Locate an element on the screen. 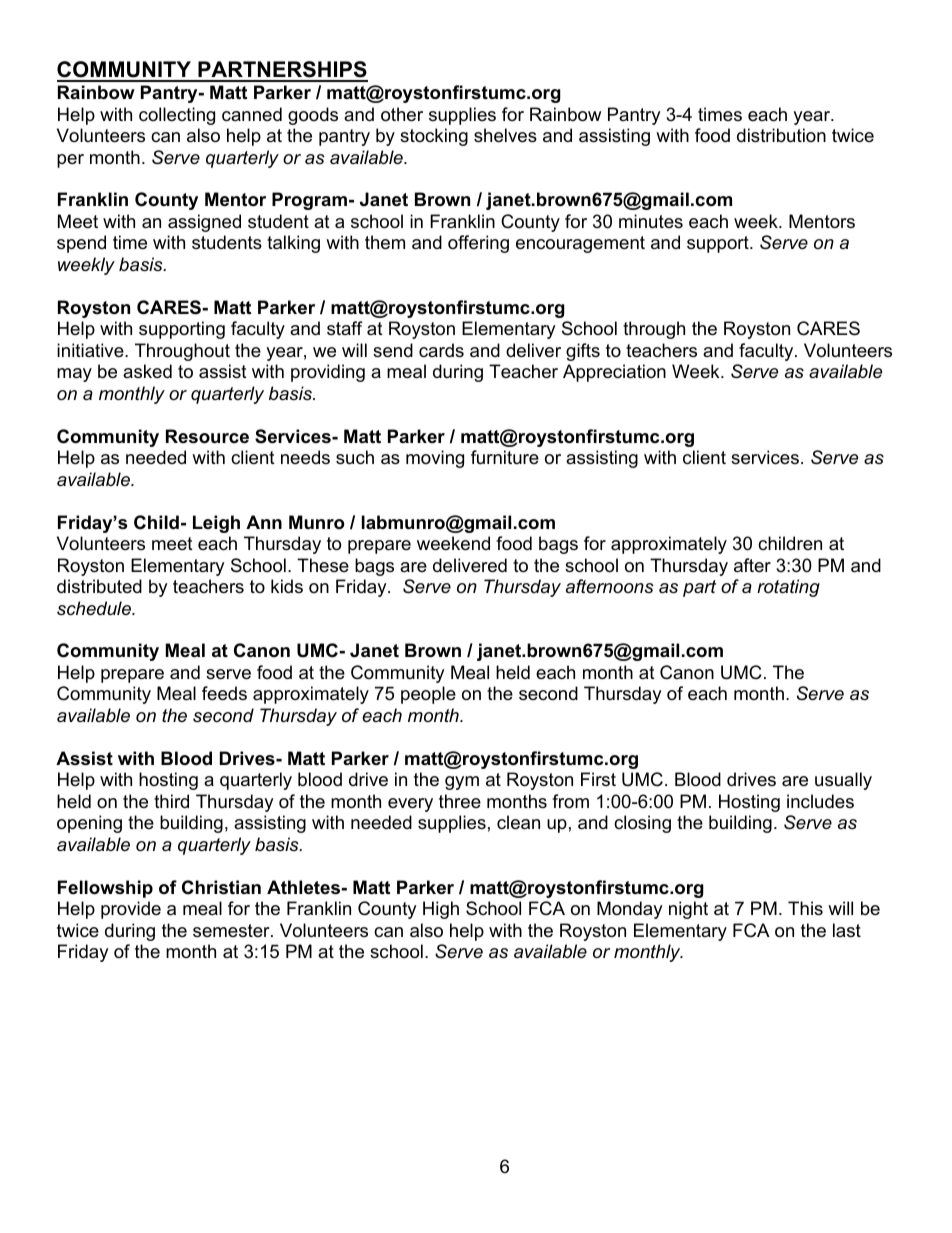 The width and height of the screenshot is (952, 1233). distribution is located at coordinates (781, 135).
